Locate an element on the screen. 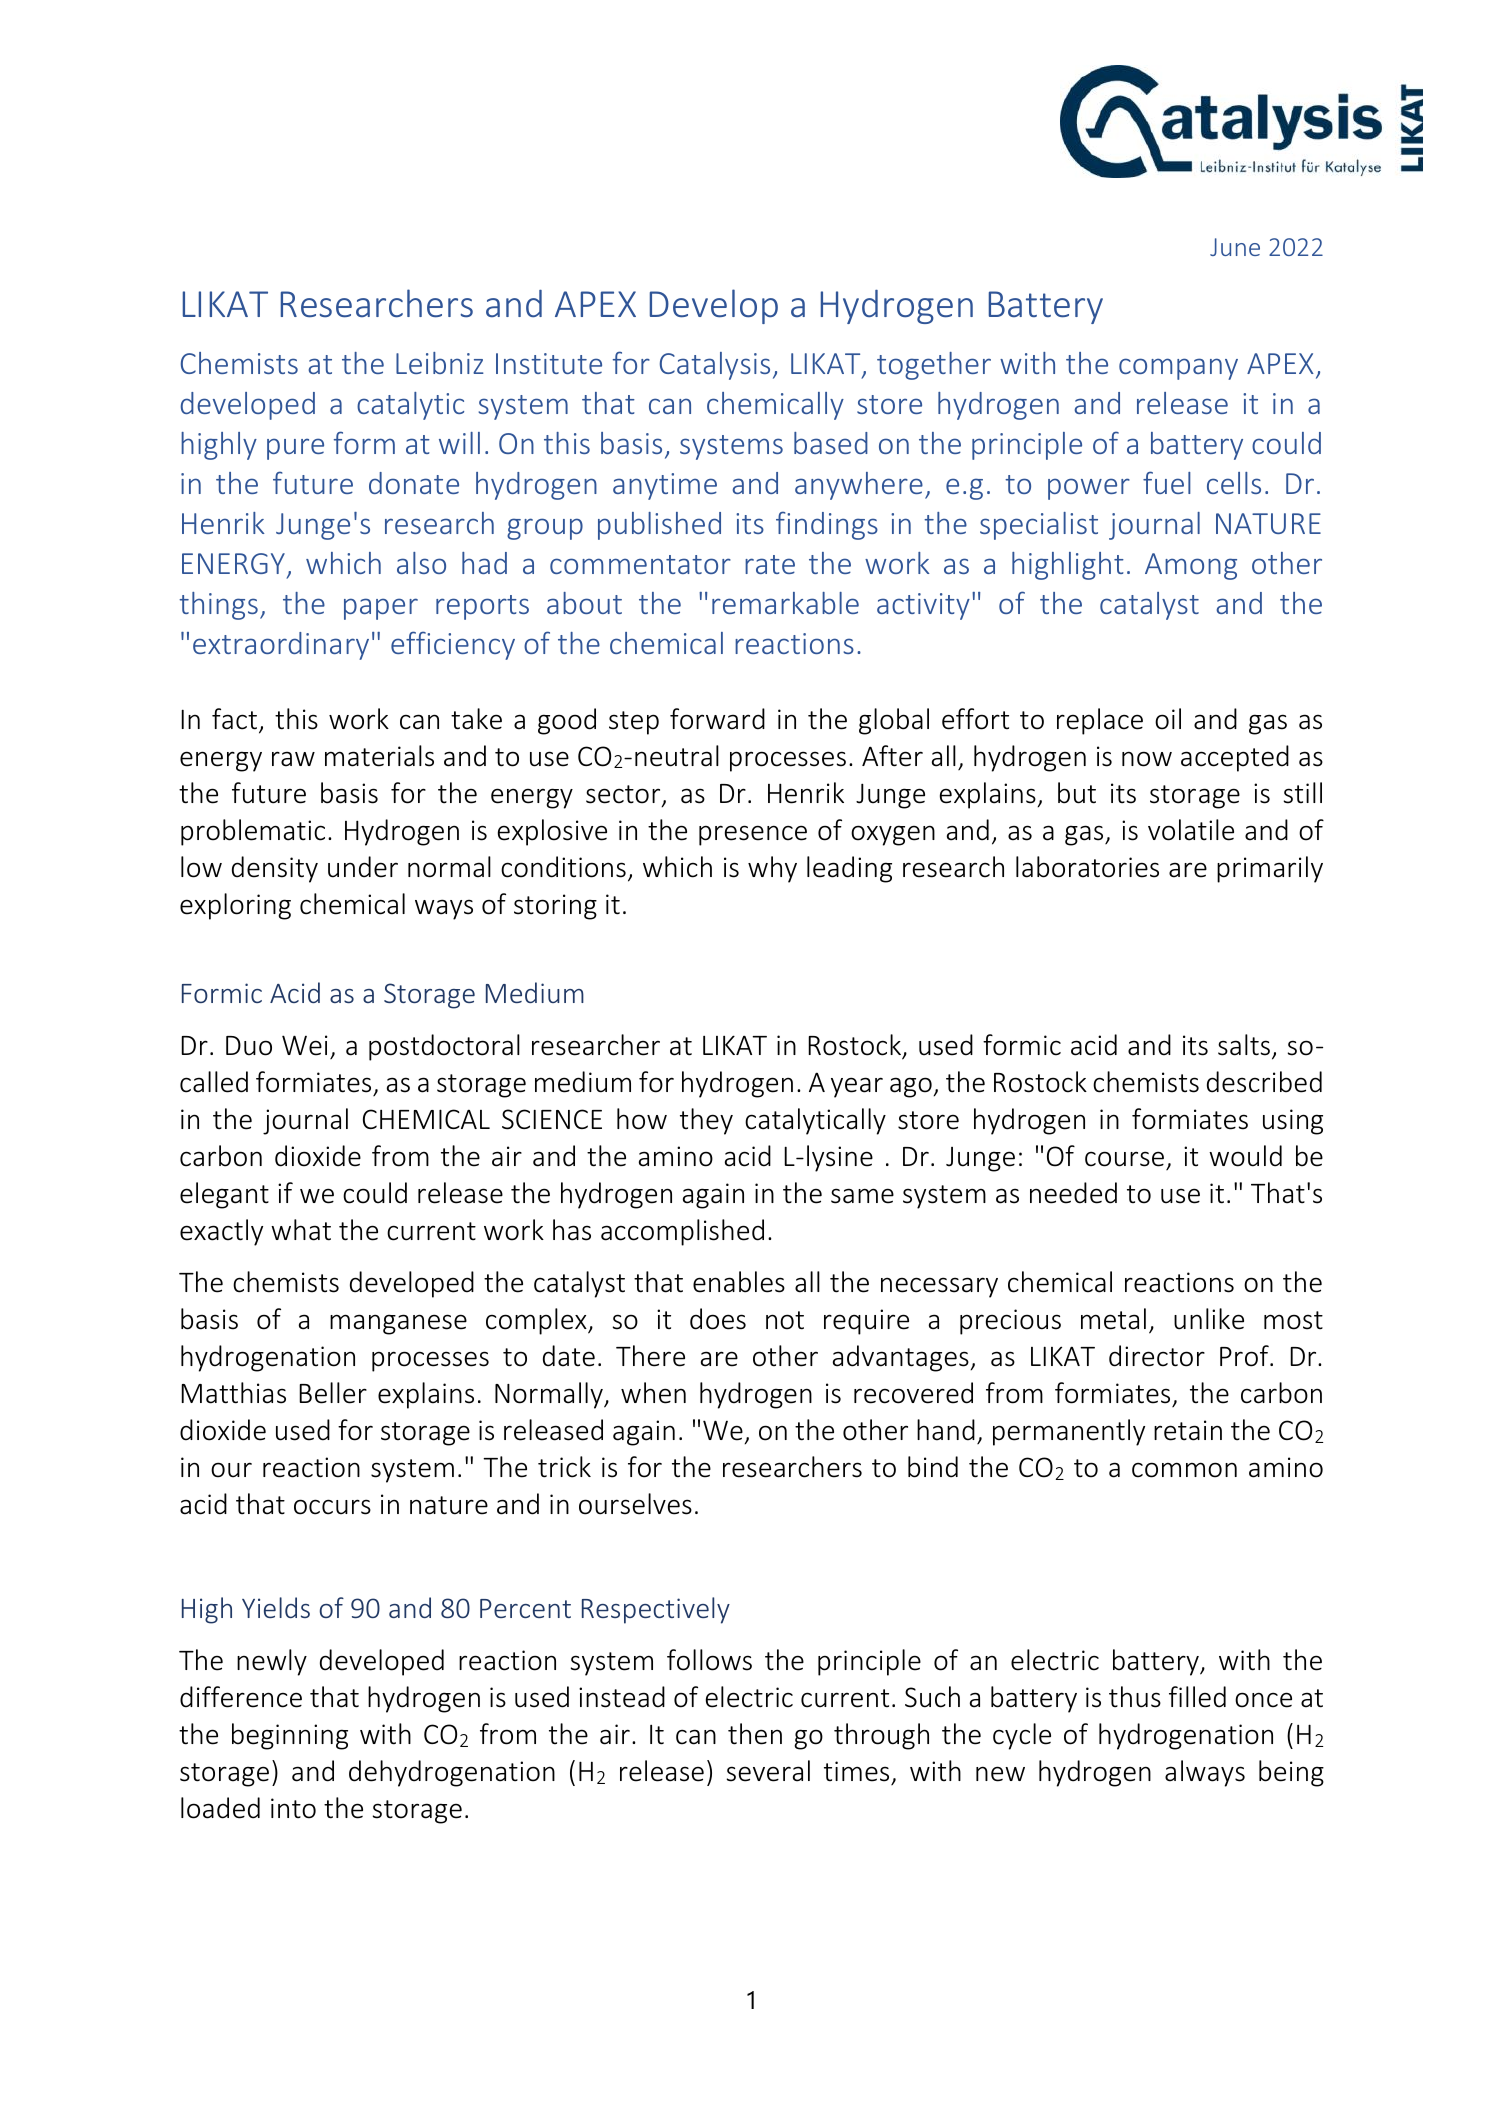 The width and height of the screenshot is (1503, 2125). Leibniz is located at coordinates (440, 363).
